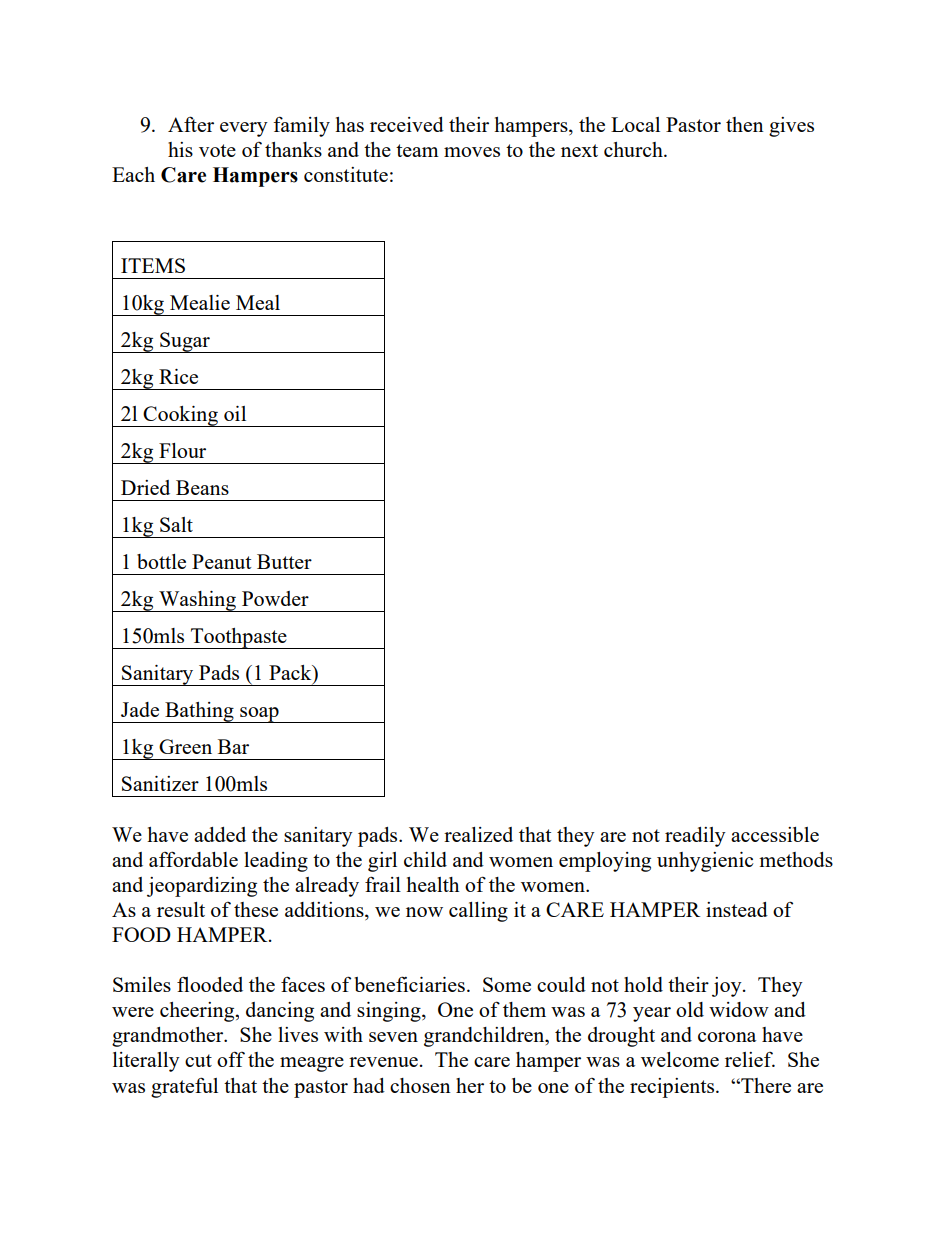 The image size is (952, 1233). I want to click on moves, so click(472, 152).
